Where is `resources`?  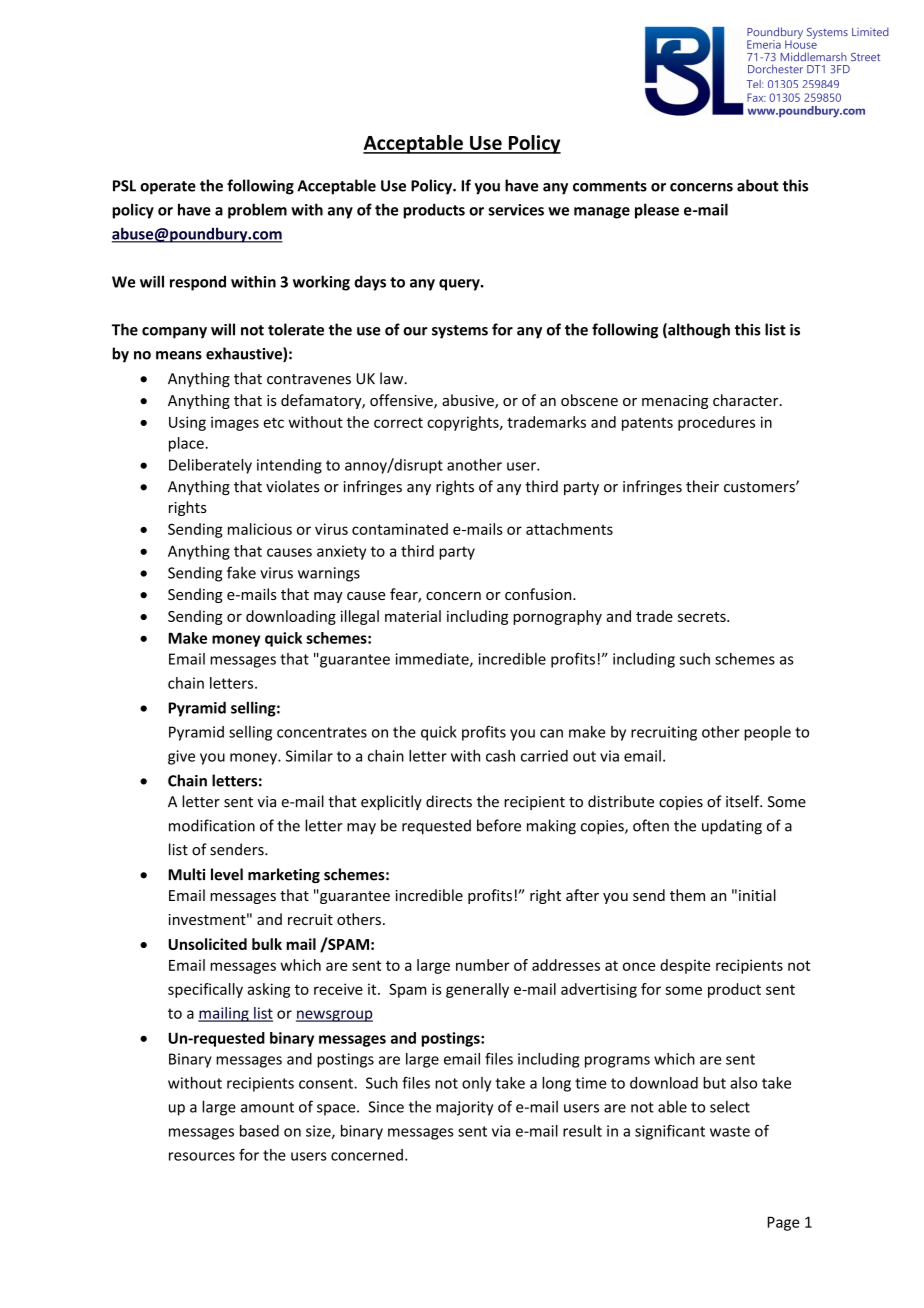 resources is located at coordinates (202, 1156).
